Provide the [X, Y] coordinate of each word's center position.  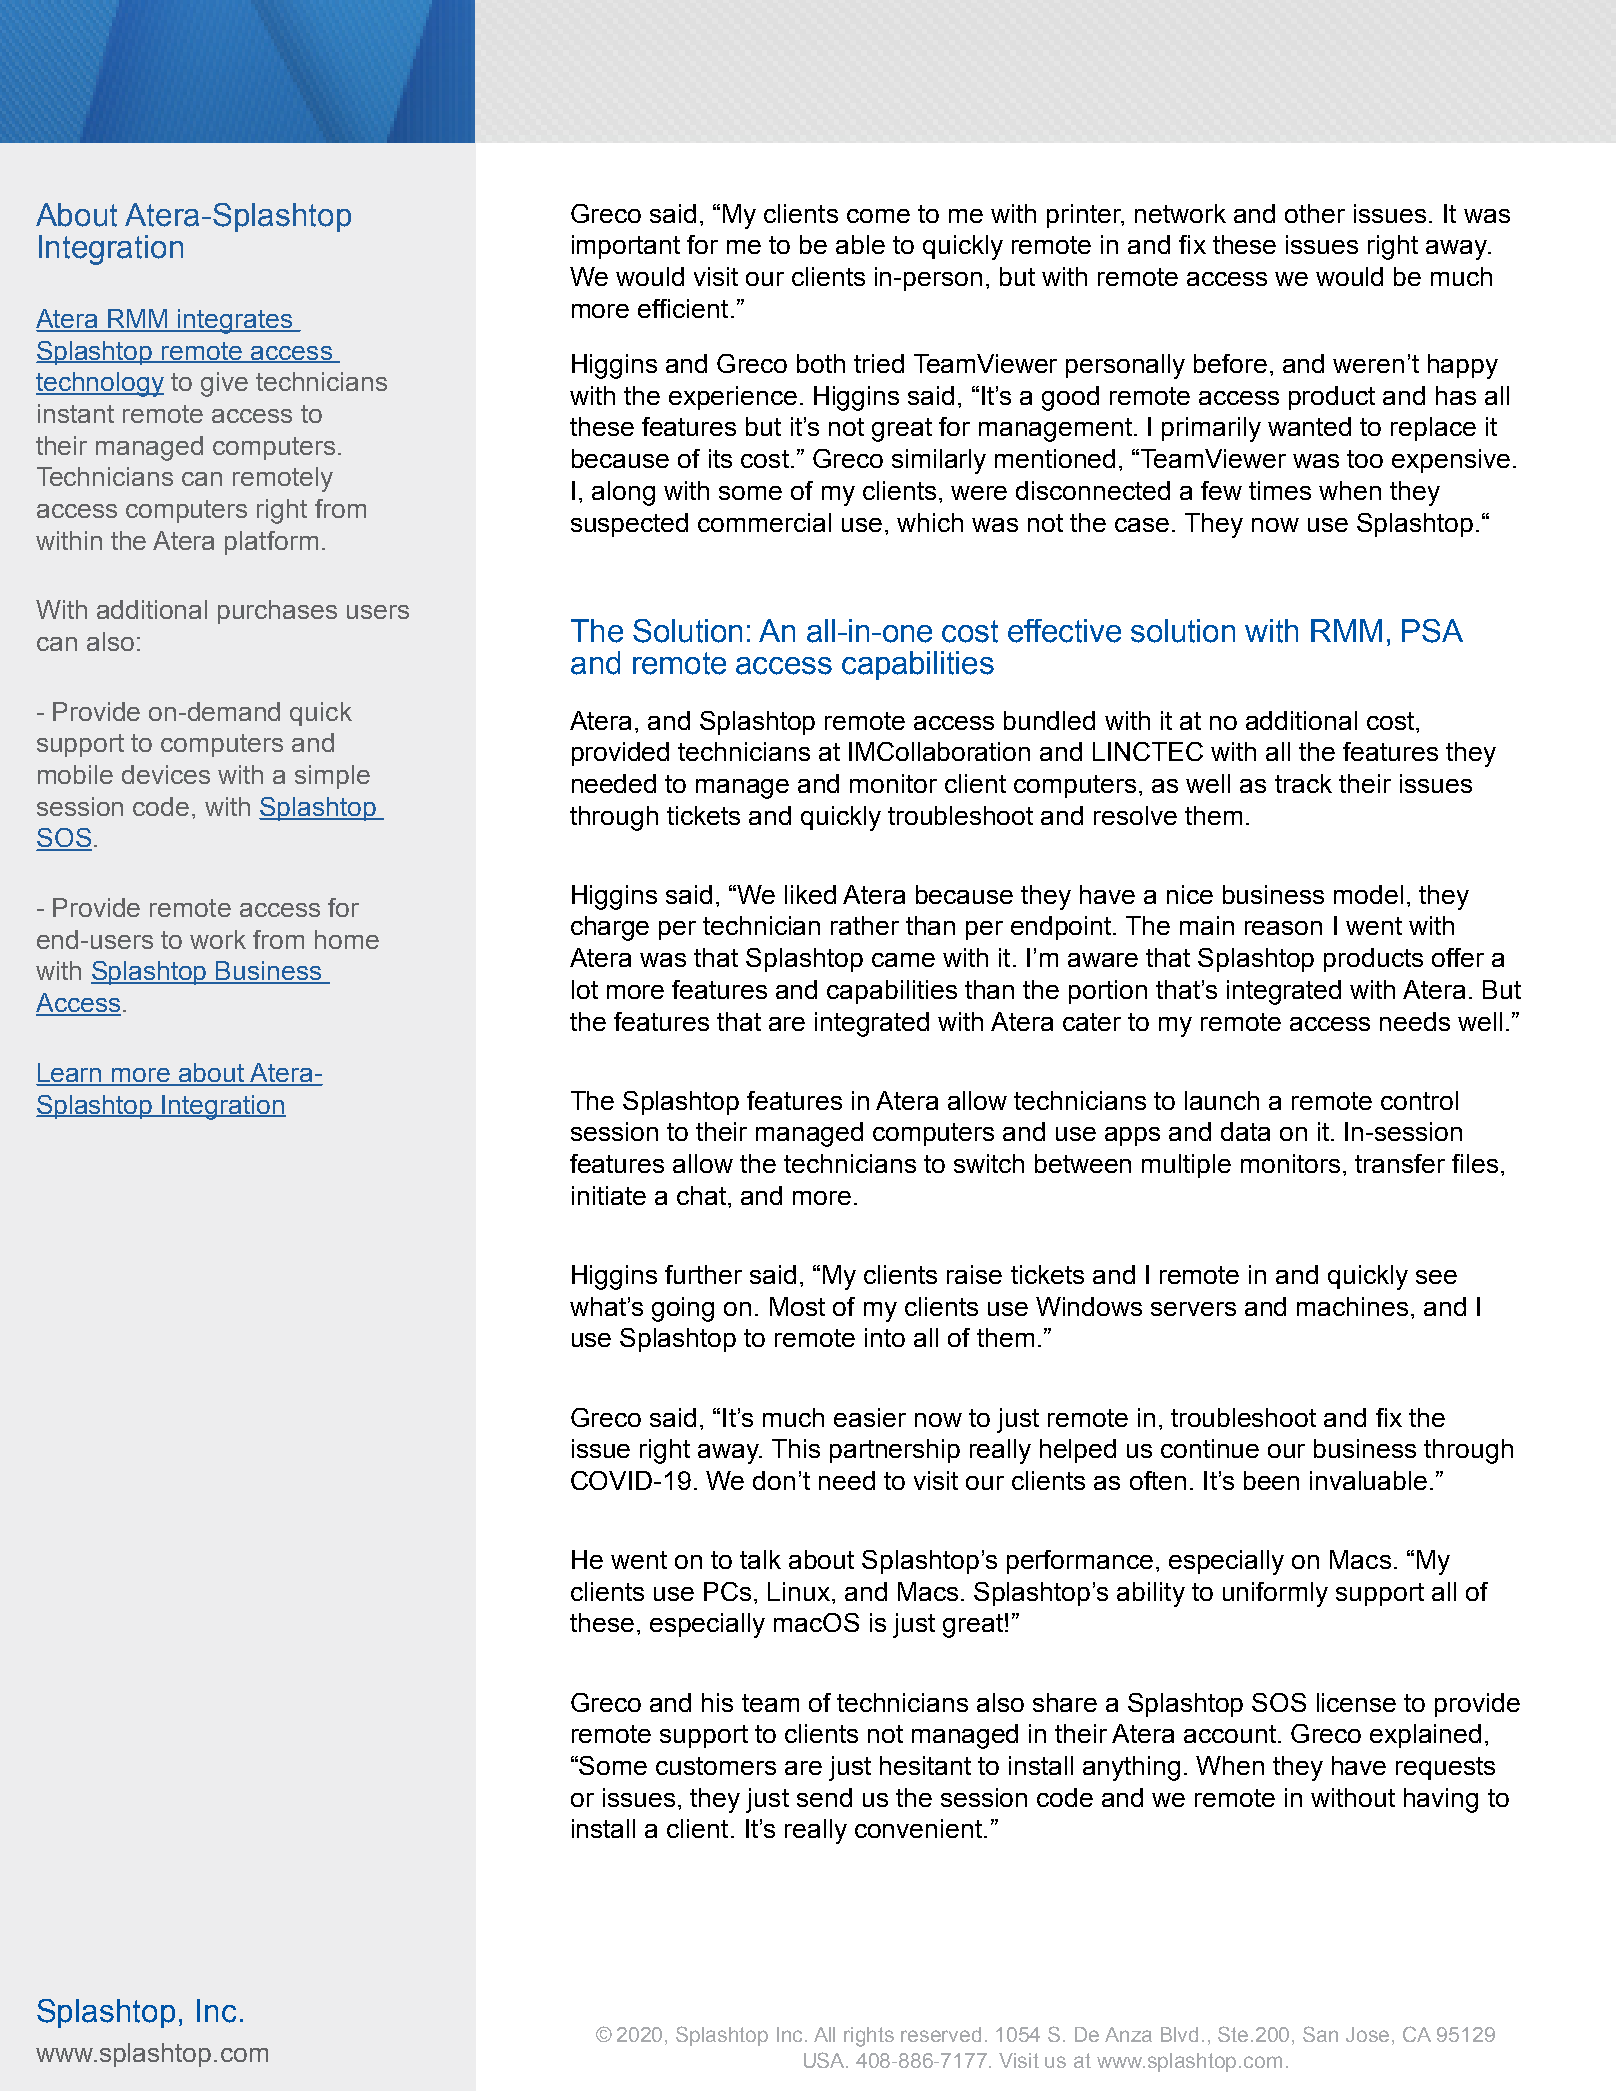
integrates [235, 321]
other [1315, 213]
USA [826, 2060]
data [1245, 1131]
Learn [70, 1074]
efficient [683, 308]
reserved [941, 2034]
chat [701, 1195]
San [1320, 2034]
